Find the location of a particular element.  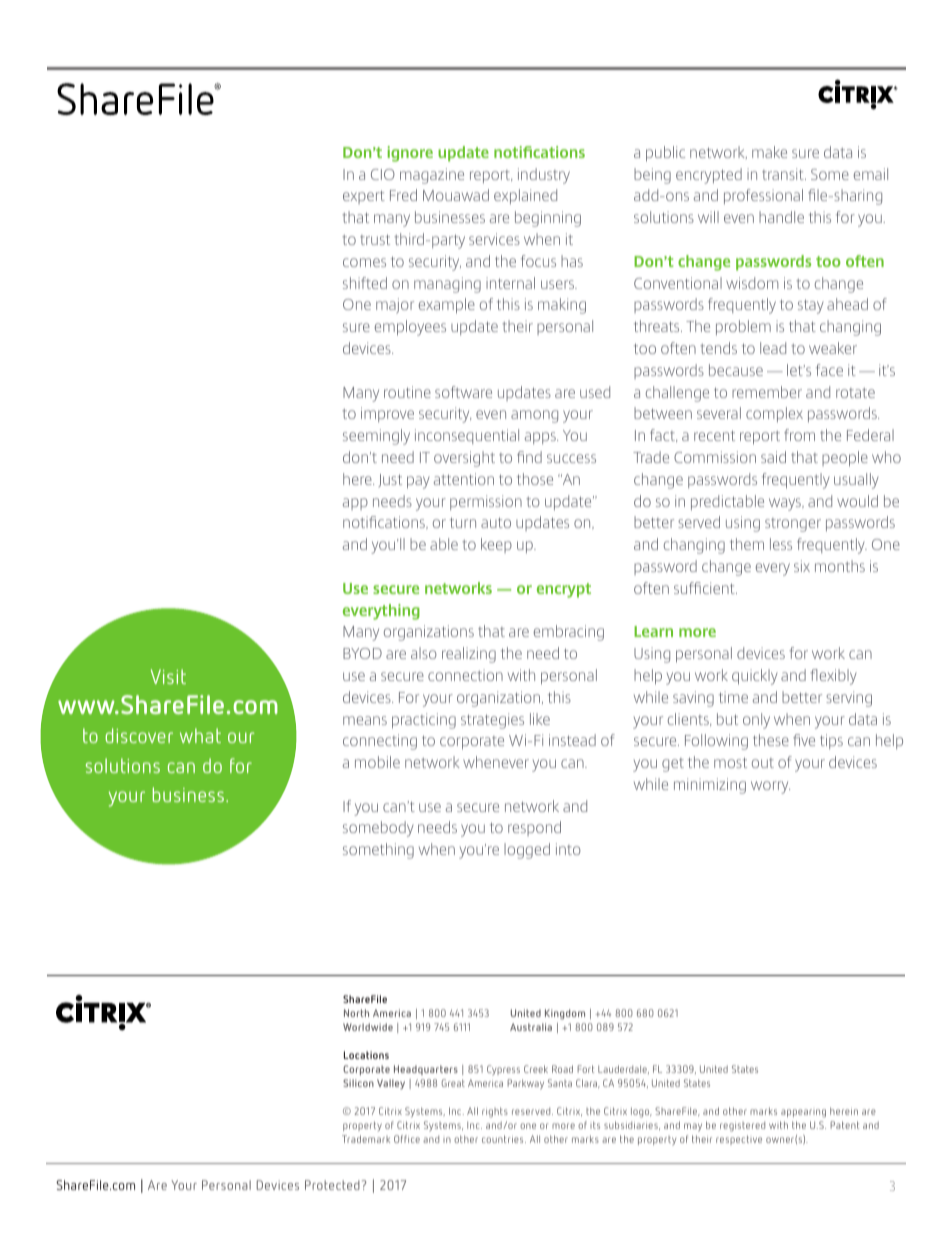

transit is located at coordinates (784, 174).
